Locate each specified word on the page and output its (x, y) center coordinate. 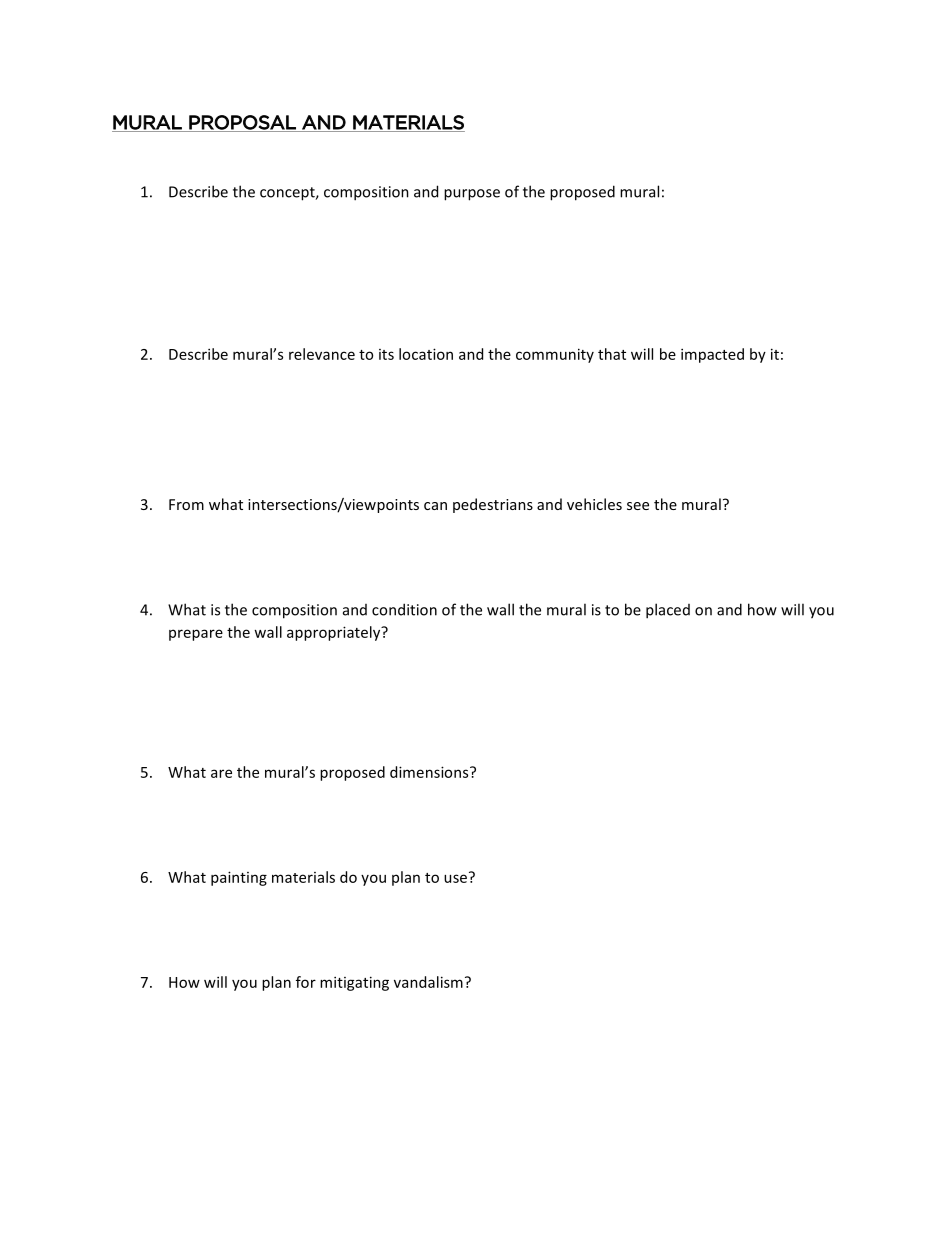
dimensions (430, 772)
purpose (472, 195)
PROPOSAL (242, 123)
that (612, 354)
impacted (712, 355)
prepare (196, 635)
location (426, 354)
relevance (322, 354)
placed (668, 611)
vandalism (428, 982)
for (306, 982)
